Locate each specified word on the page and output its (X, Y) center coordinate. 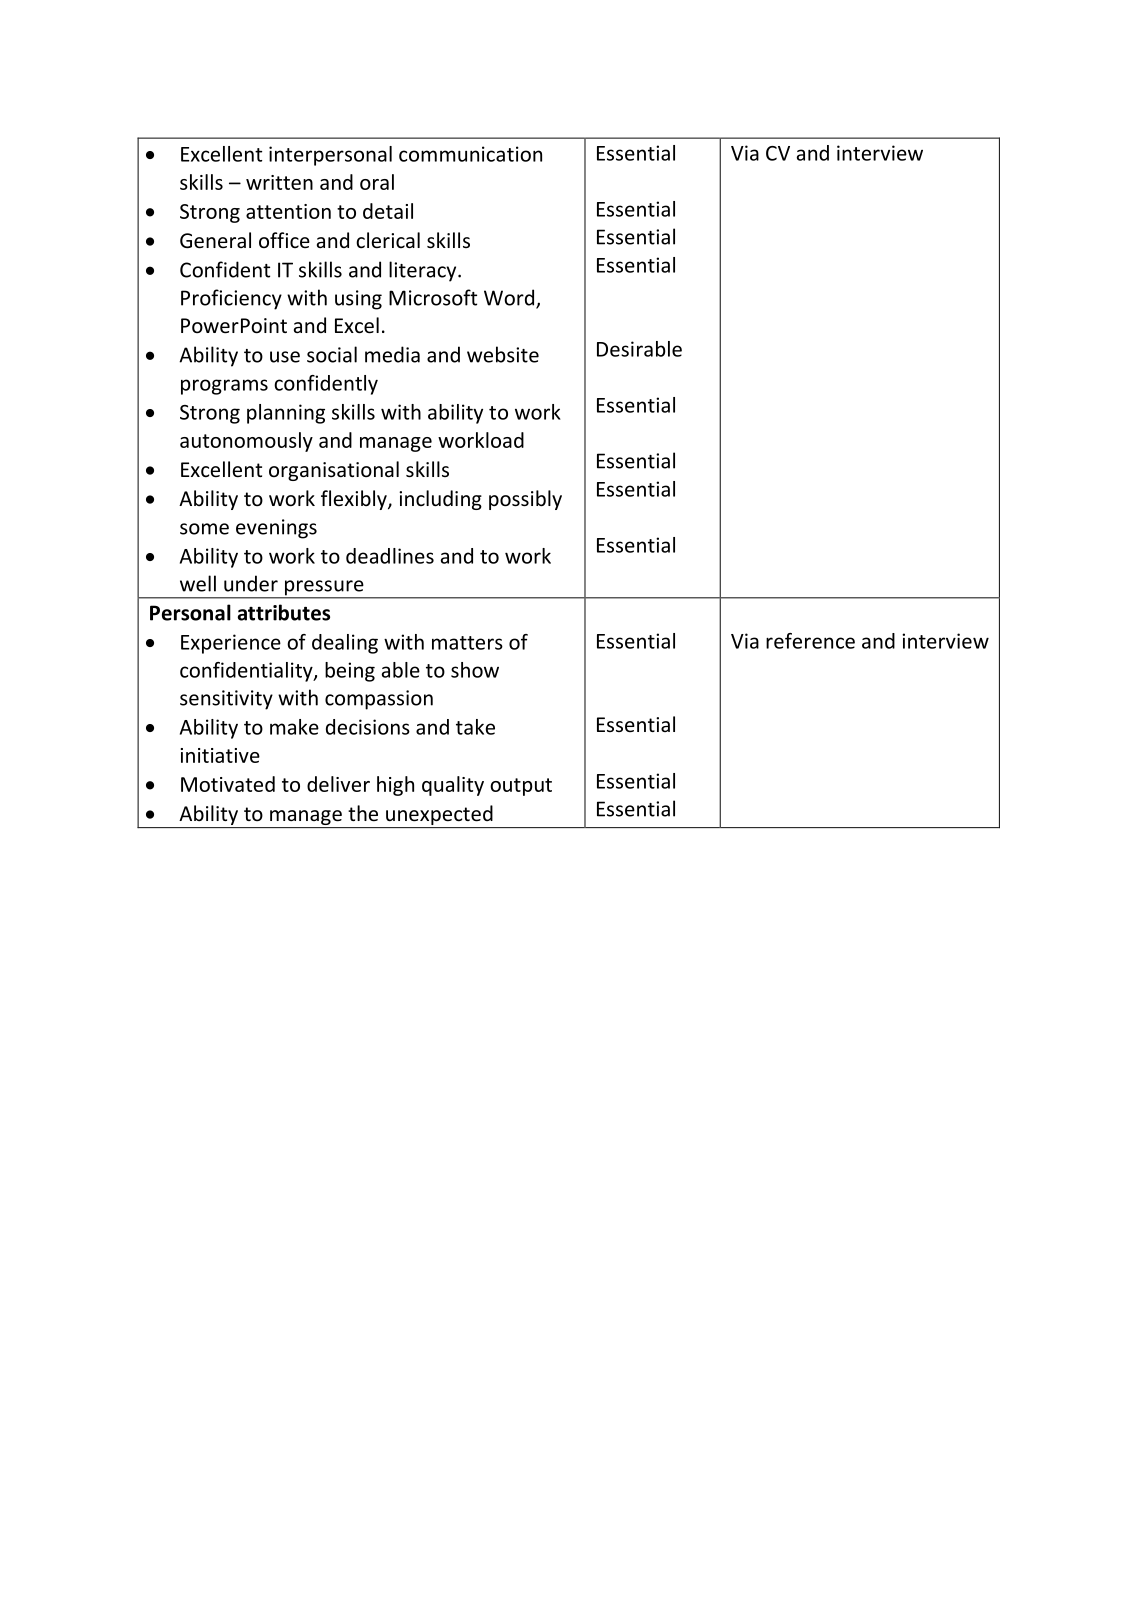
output (521, 787)
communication (470, 154)
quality (453, 786)
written (279, 182)
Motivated (228, 784)
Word (510, 298)
